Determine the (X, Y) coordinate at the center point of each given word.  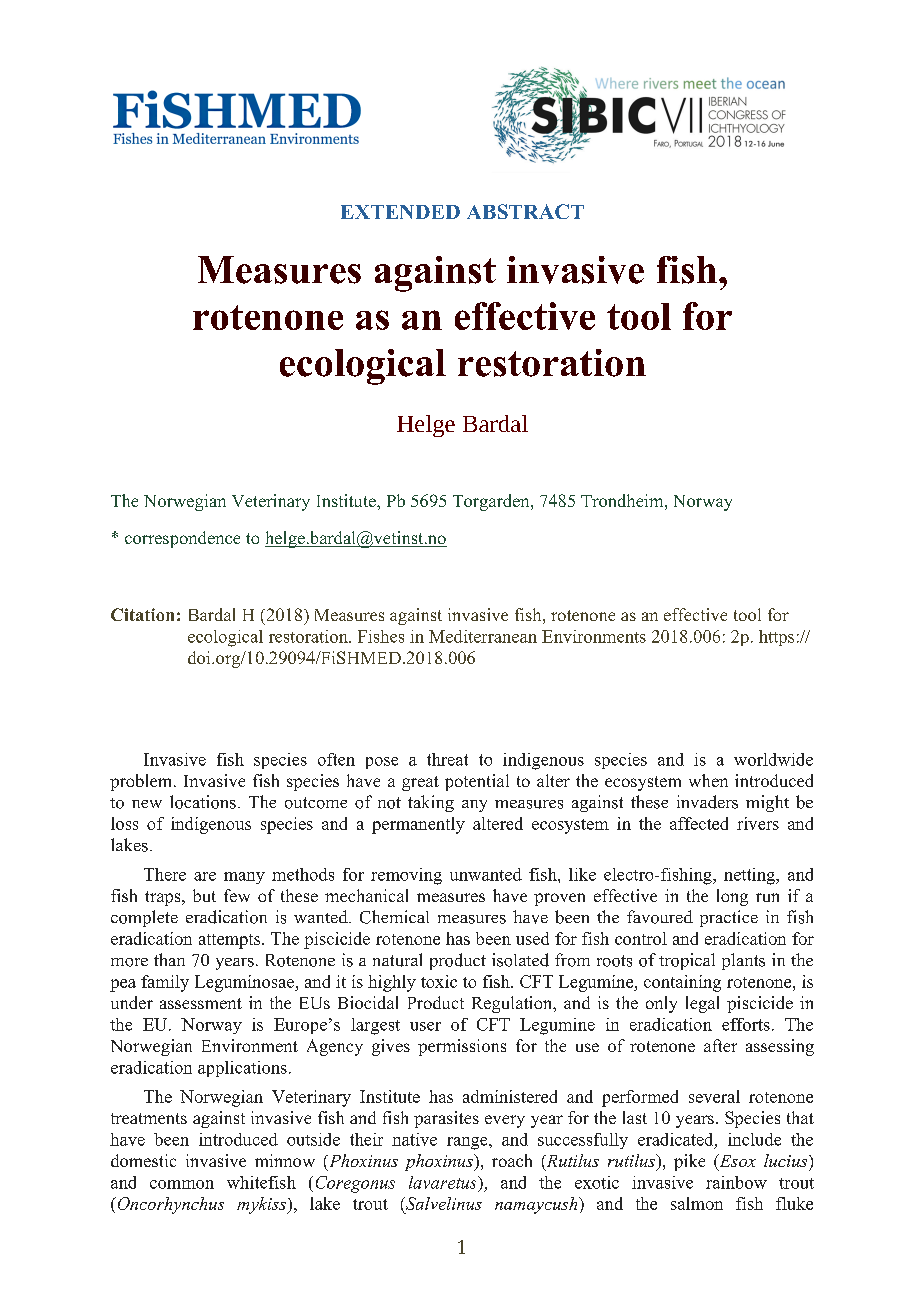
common (182, 1184)
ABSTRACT (525, 211)
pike (689, 1162)
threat (447, 759)
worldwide (773, 759)
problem (142, 782)
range (468, 1143)
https (776, 638)
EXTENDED (400, 212)
